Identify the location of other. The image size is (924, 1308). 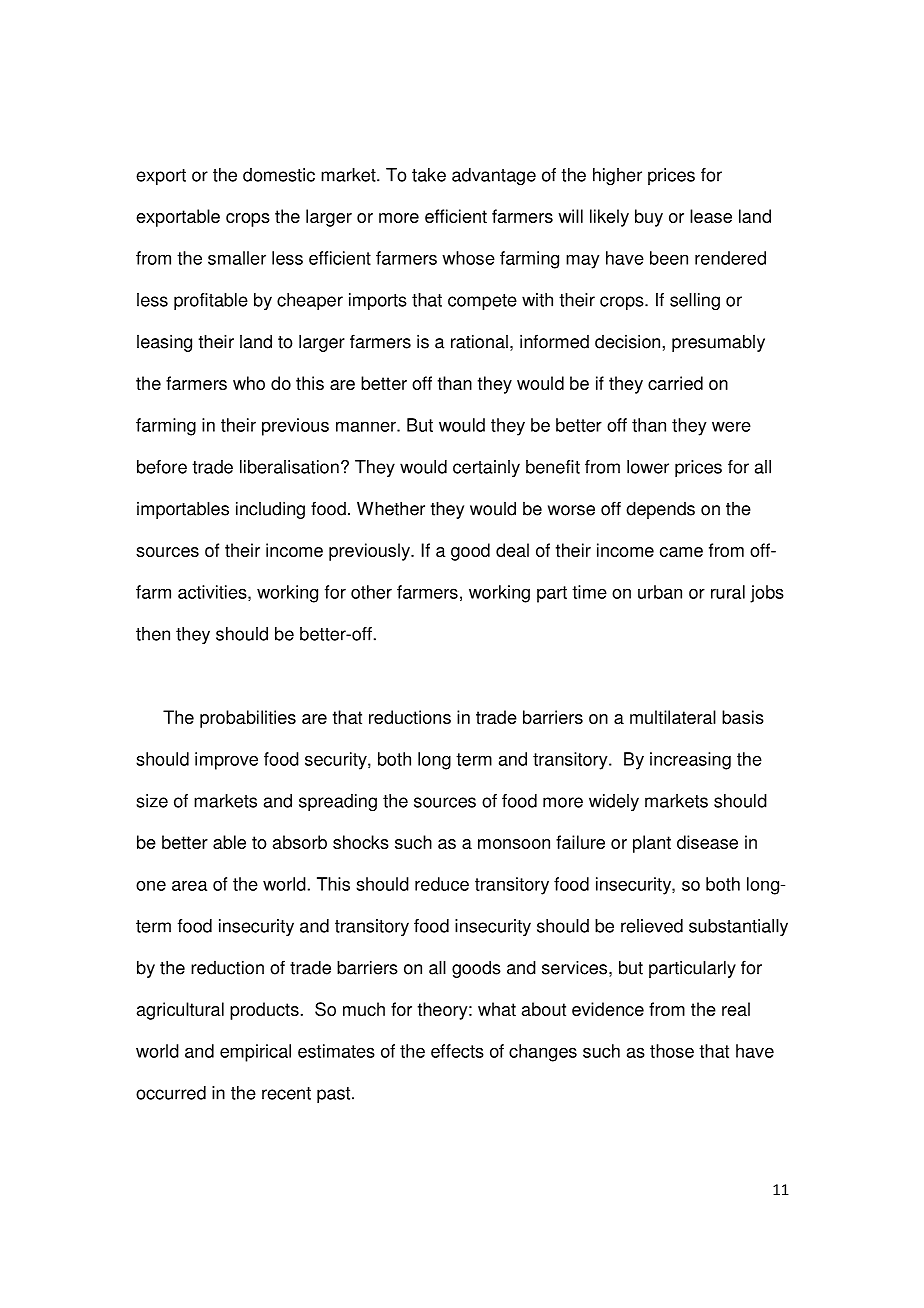
(371, 592).
